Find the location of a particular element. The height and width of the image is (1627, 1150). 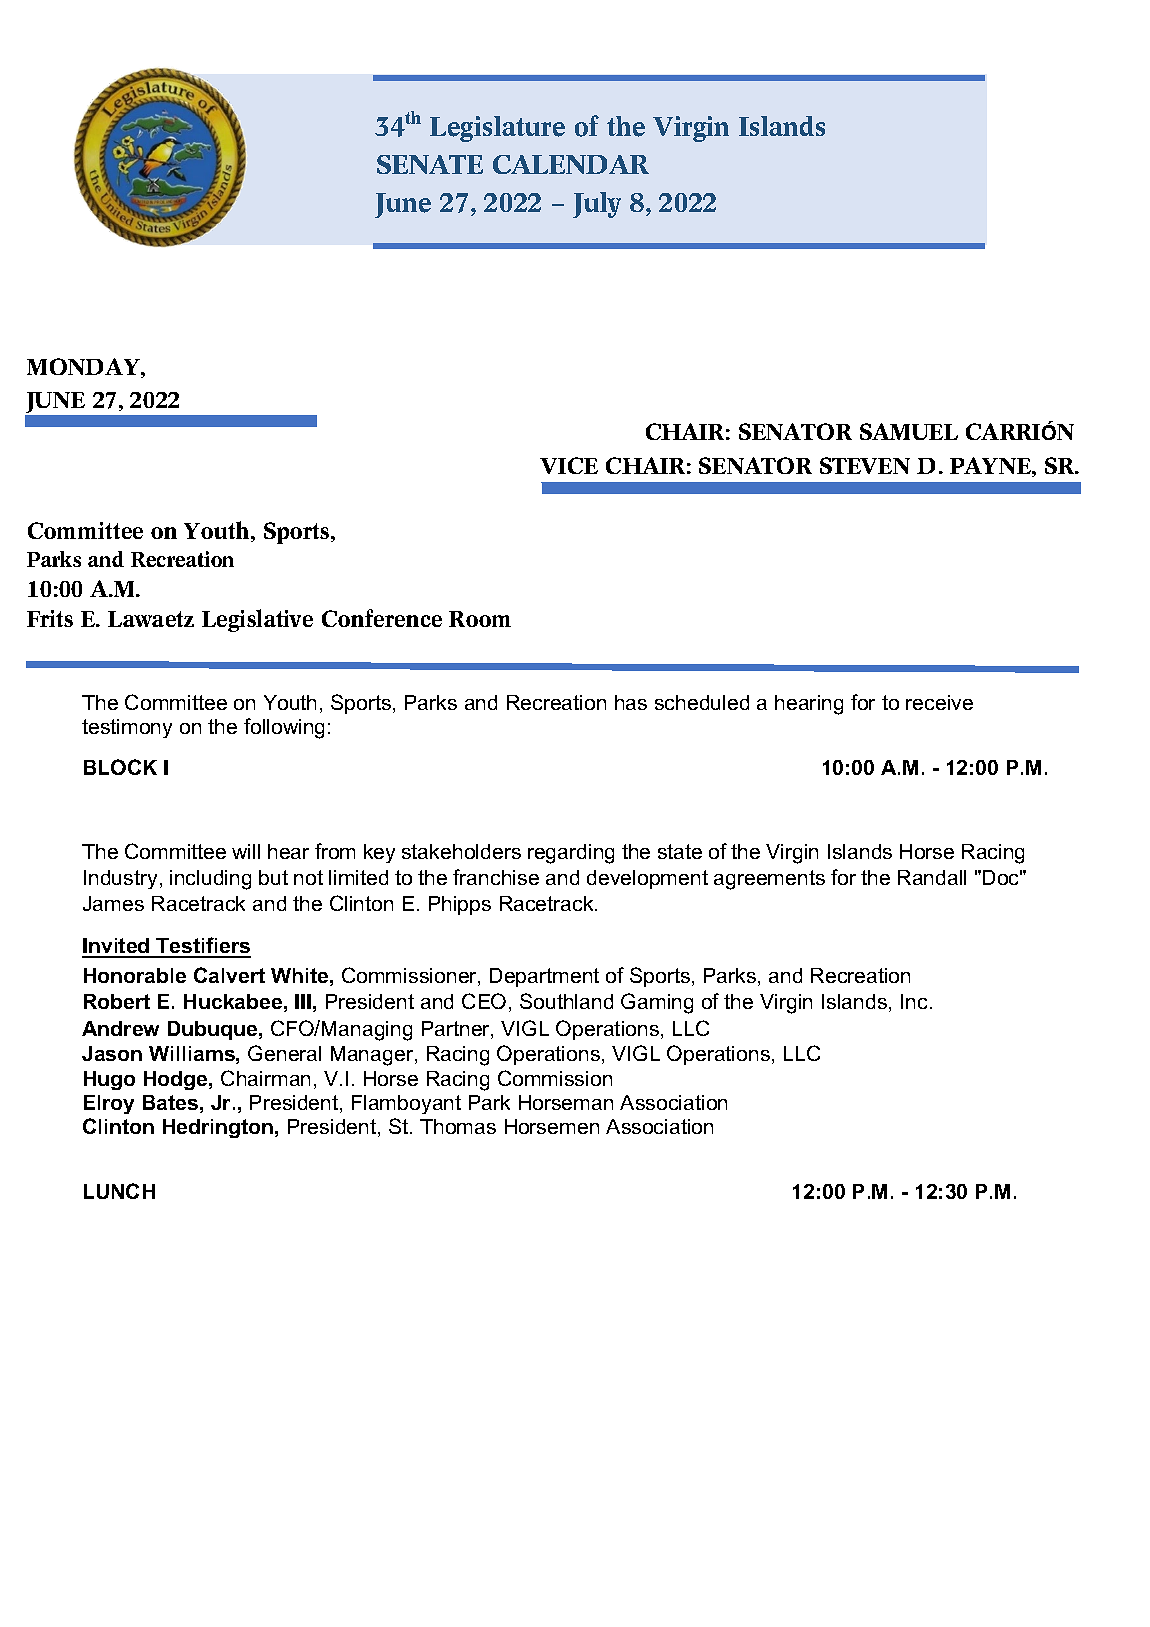

including is located at coordinates (210, 880).
